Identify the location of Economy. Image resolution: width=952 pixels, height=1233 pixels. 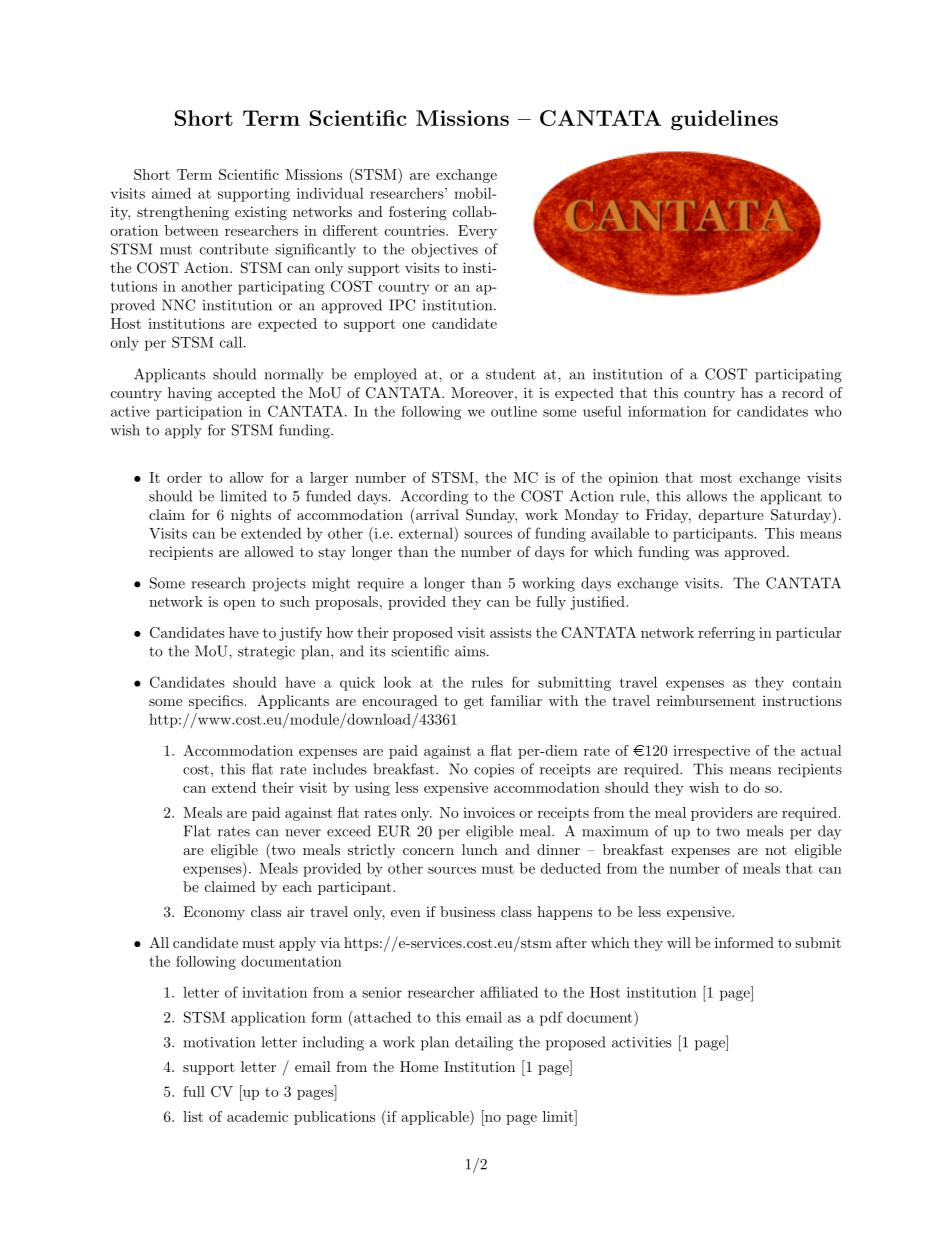
(214, 913).
